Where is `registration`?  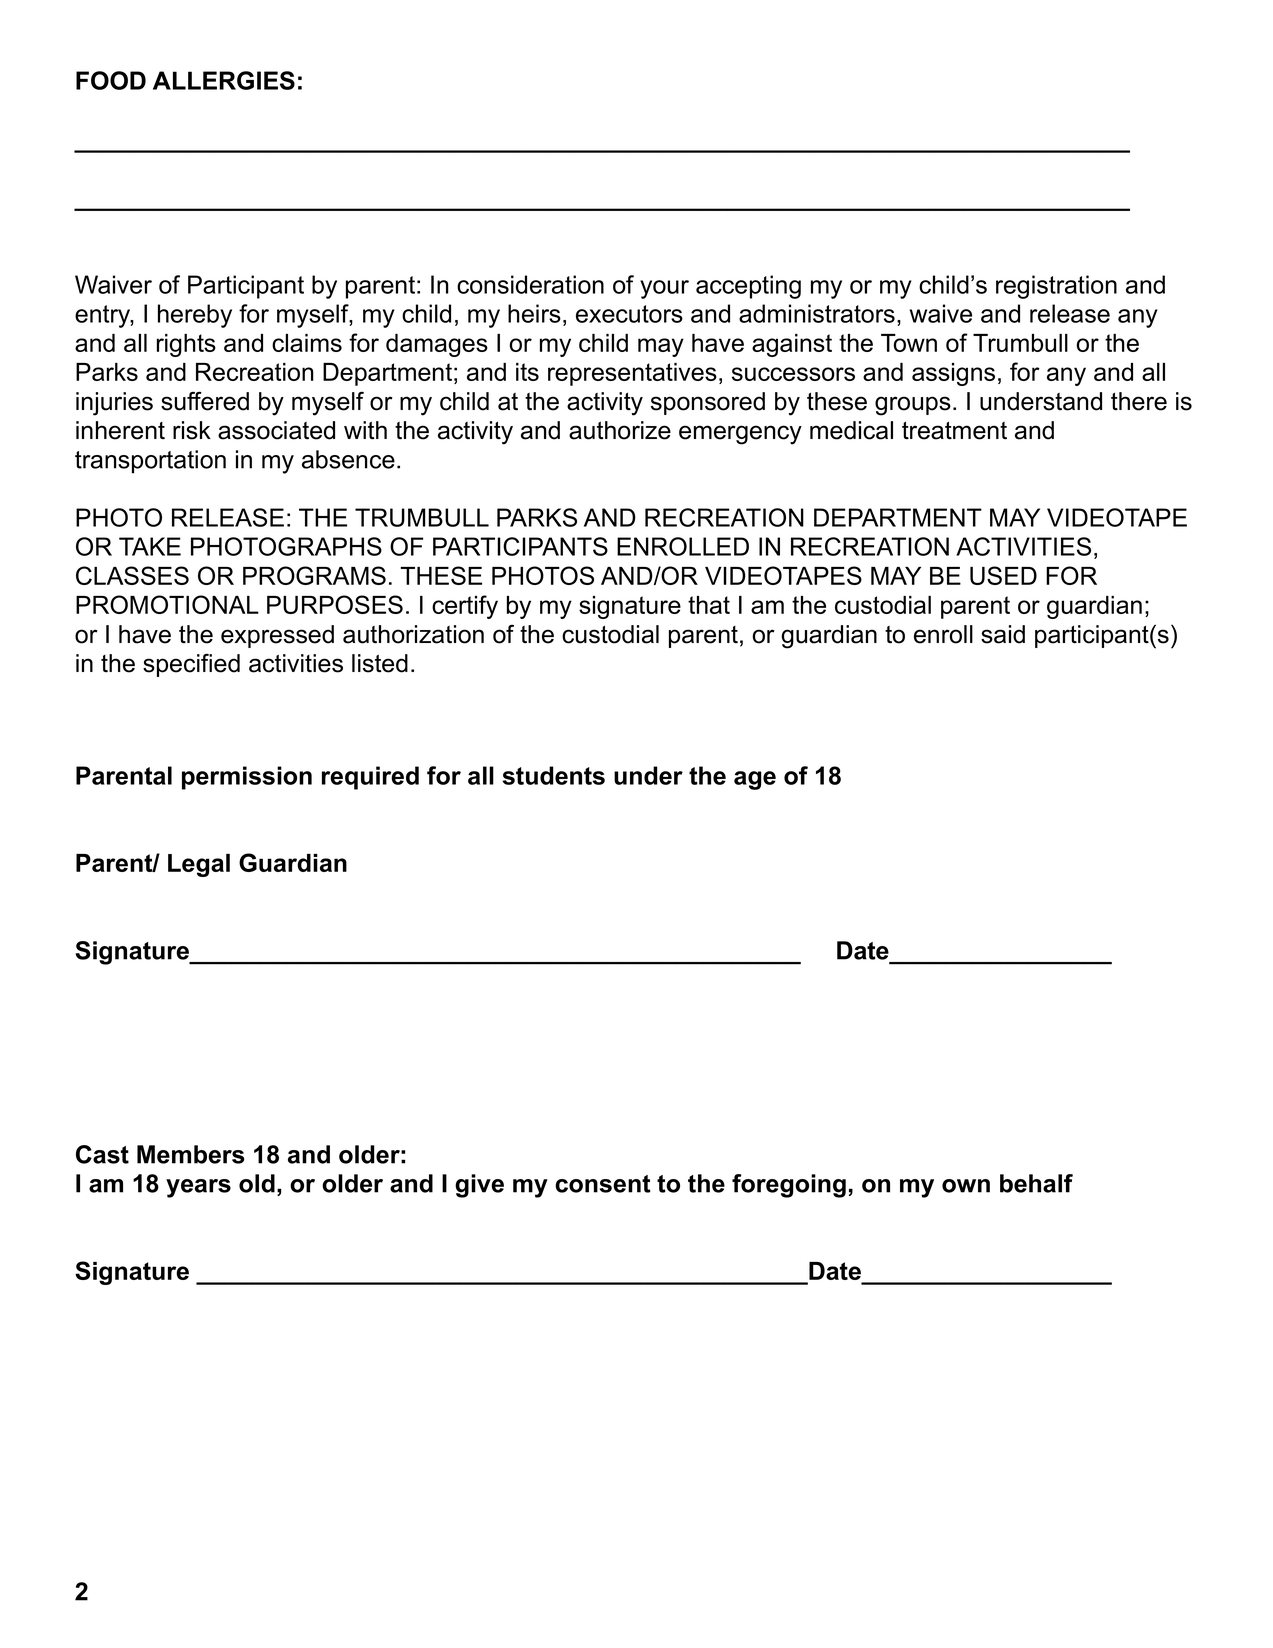
registration is located at coordinates (1056, 287).
